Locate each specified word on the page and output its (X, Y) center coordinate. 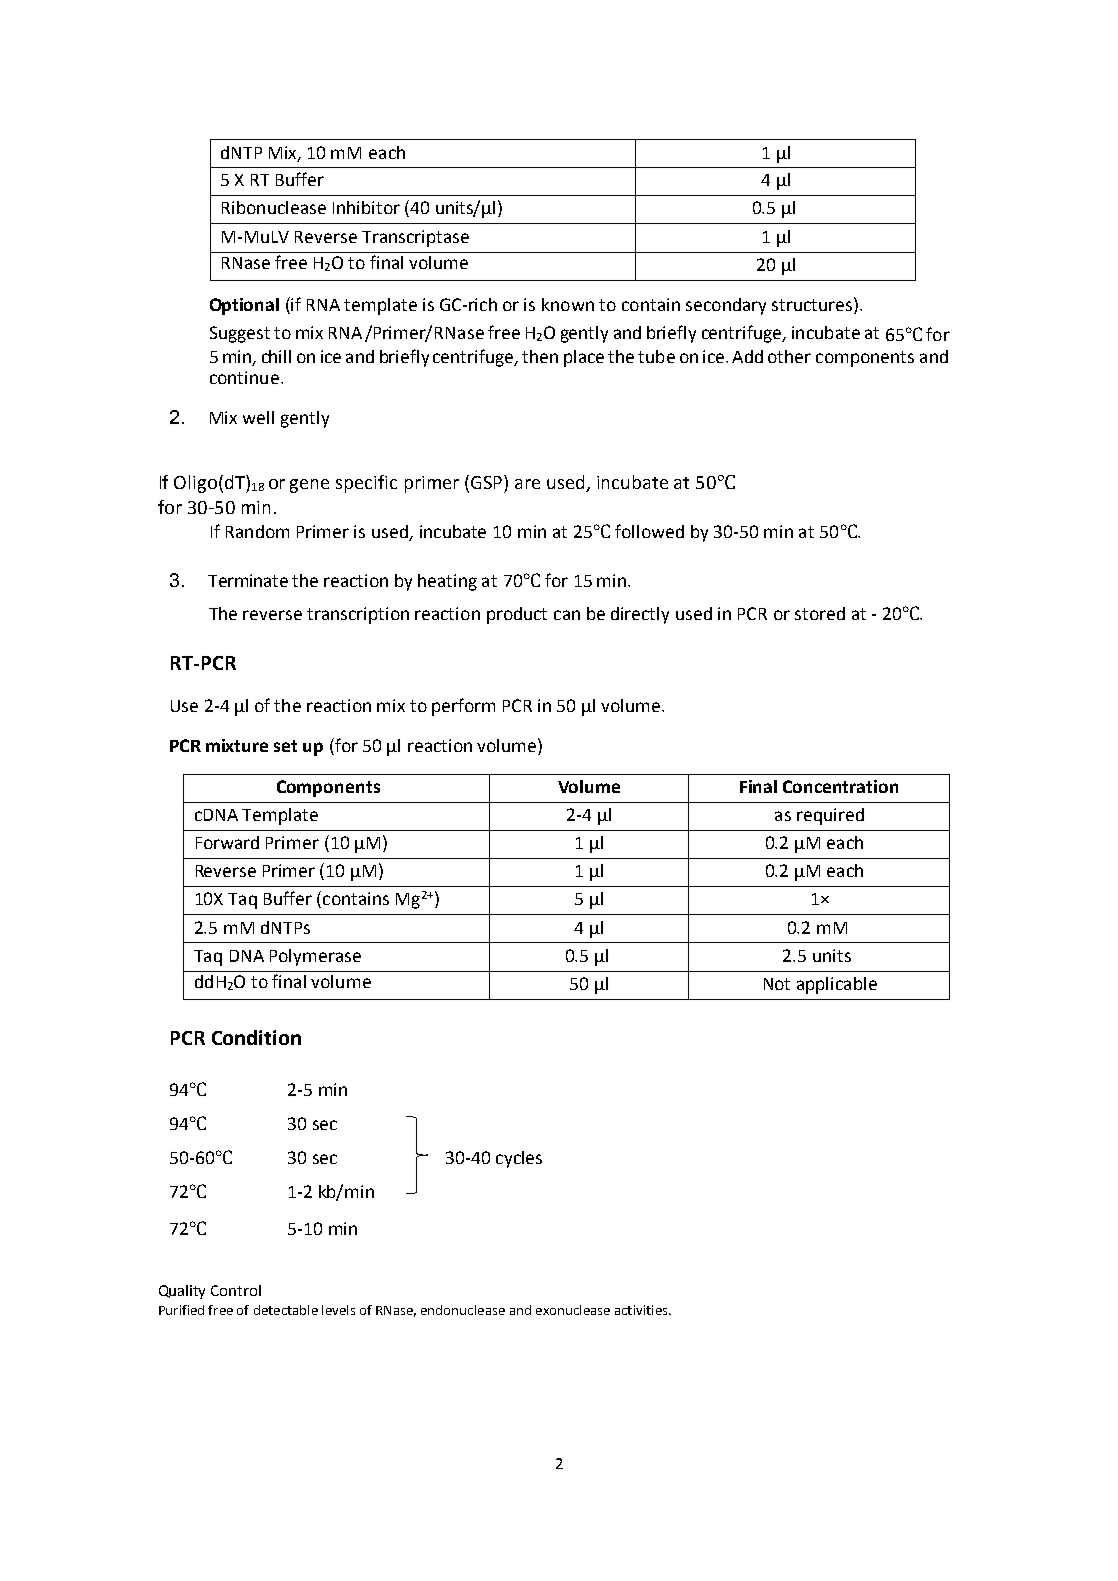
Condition (256, 1037)
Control (236, 1290)
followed (649, 531)
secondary (726, 306)
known (568, 304)
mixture (237, 745)
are (527, 484)
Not (777, 984)
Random (257, 531)
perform (463, 707)
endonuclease (463, 1310)
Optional (244, 306)
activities (642, 1310)
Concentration (840, 786)
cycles (519, 1159)
